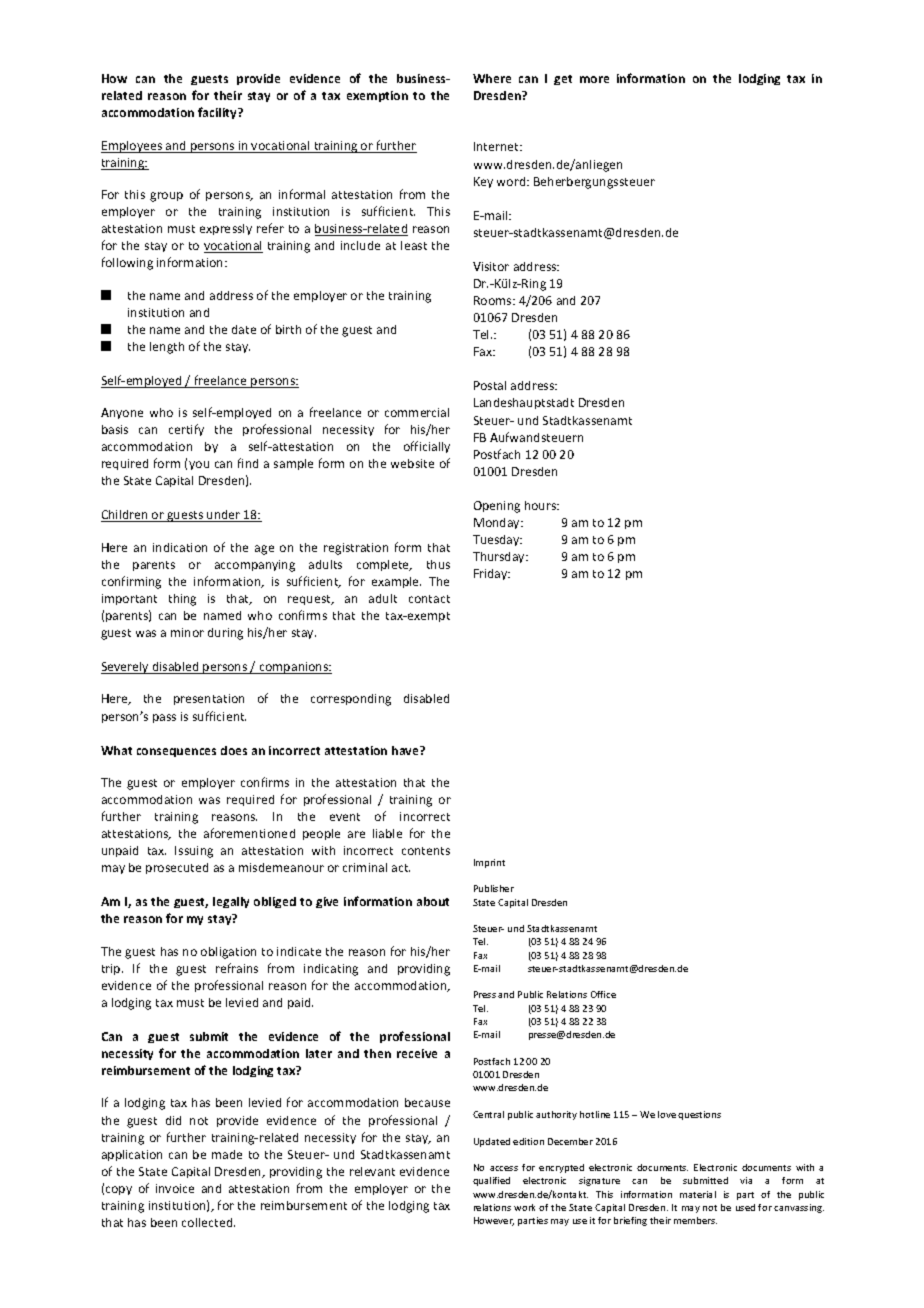  Describe the element at coordinates (491, 1181) in the screenshot. I see `qualified` at that location.
